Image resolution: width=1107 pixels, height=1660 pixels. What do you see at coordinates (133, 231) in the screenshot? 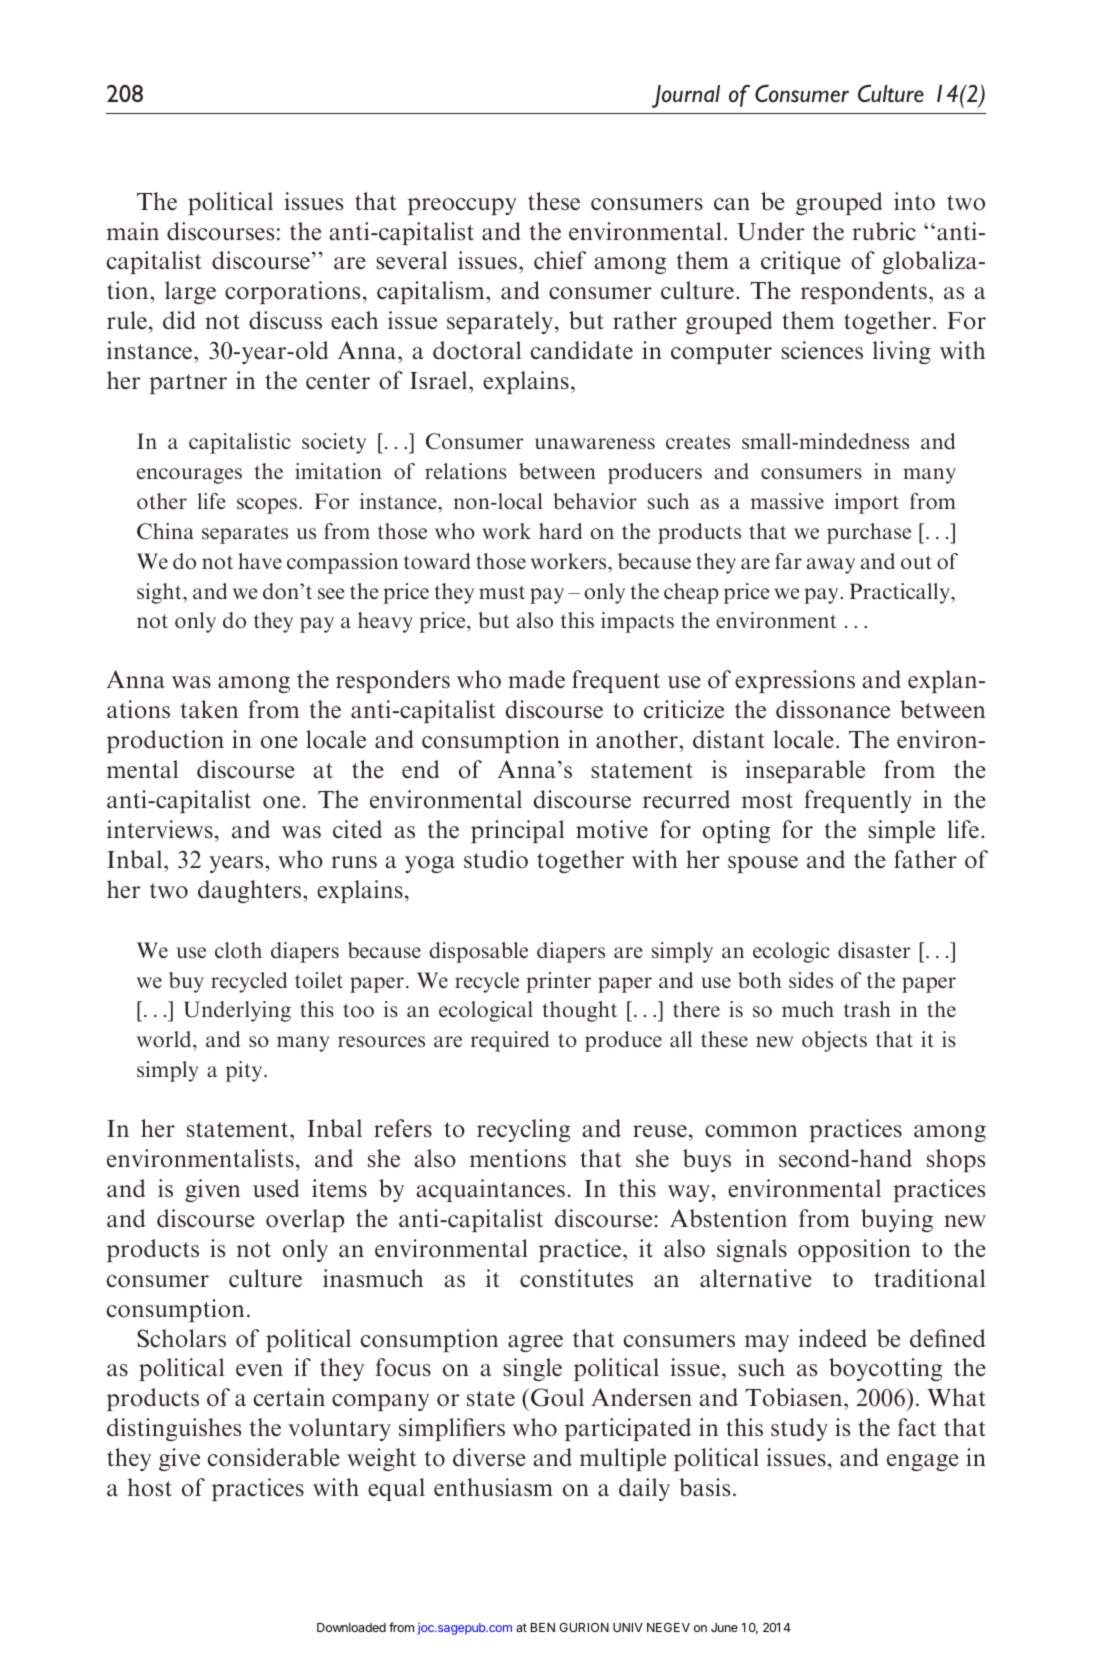
I see `main` at bounding box center [133, 231].
